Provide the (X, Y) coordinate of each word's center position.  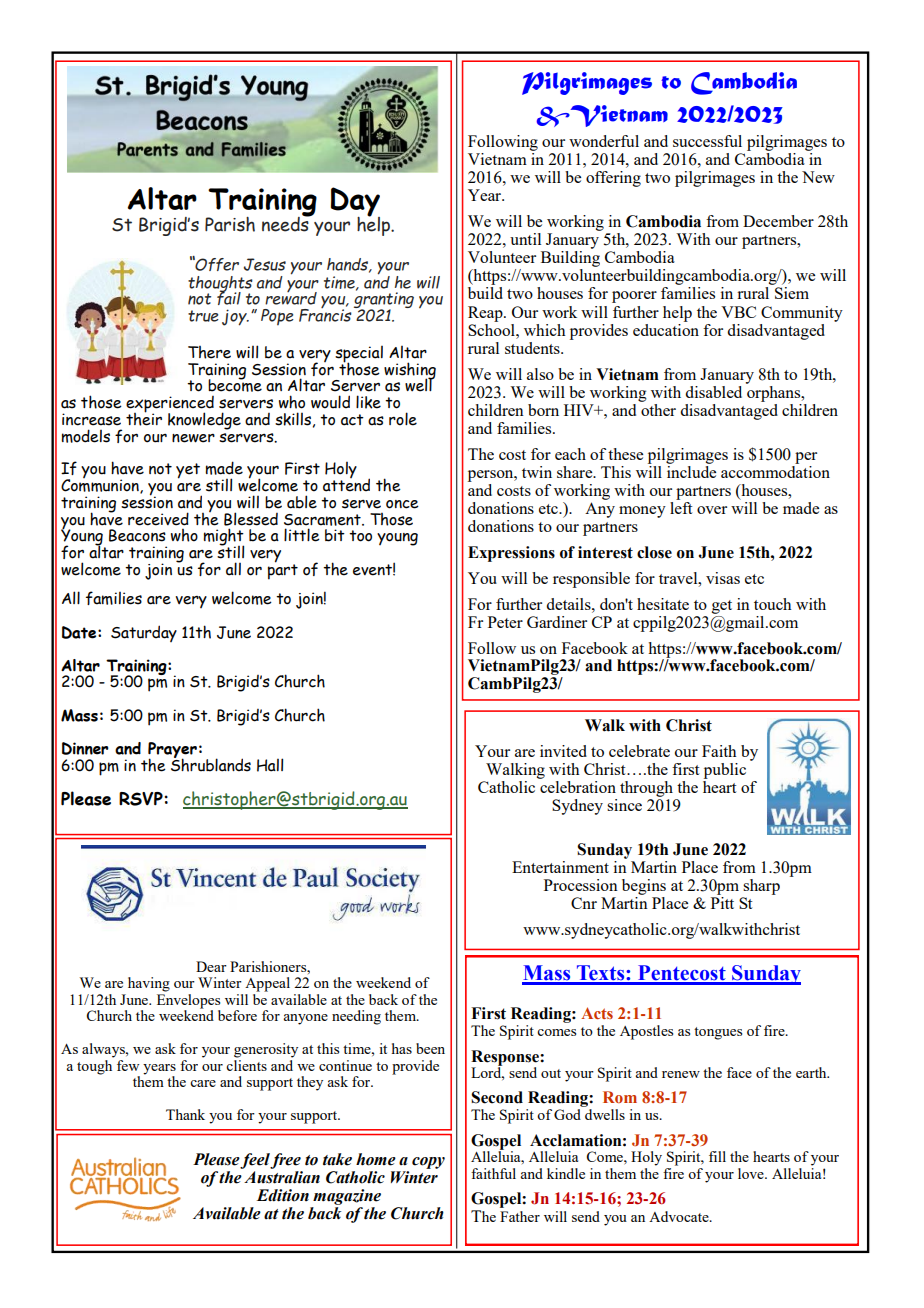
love (752, 1173)
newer (193, 438)
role (403, 419)
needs (286, 223)
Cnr (584, 903)
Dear (211, 966)
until (525, 239)
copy (428, 1163)
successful (707, 141)
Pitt (722, 901)
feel (255, 1161)
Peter (505, 622)
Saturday (144, 633)
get (722, 607)
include (691, 470)
